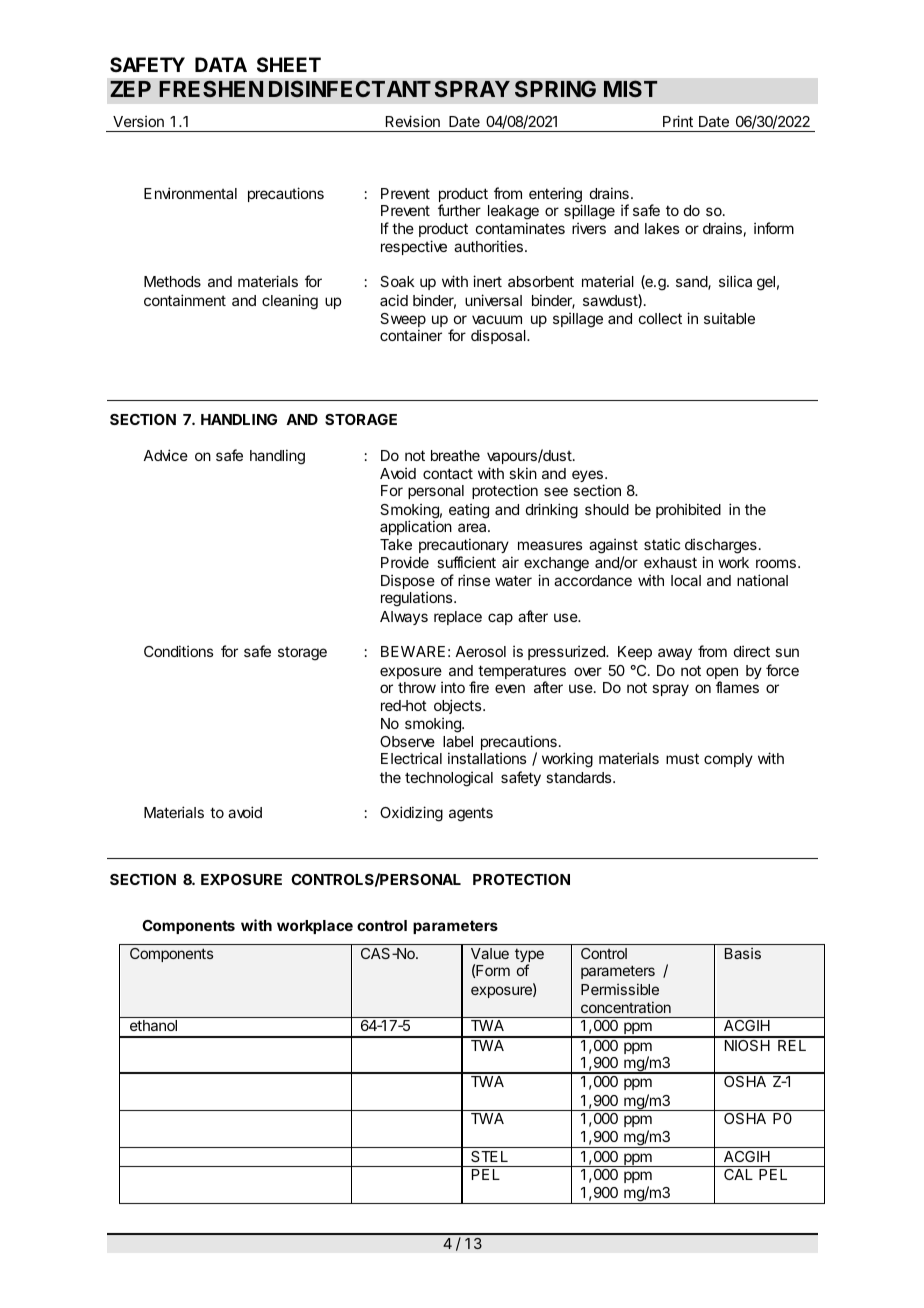 The width and height of the screenshot is (924, 1308). What do you see at coordinates (178, 651) in the screenshot?
I see `Conditions` at bounding box center [178, 651].
